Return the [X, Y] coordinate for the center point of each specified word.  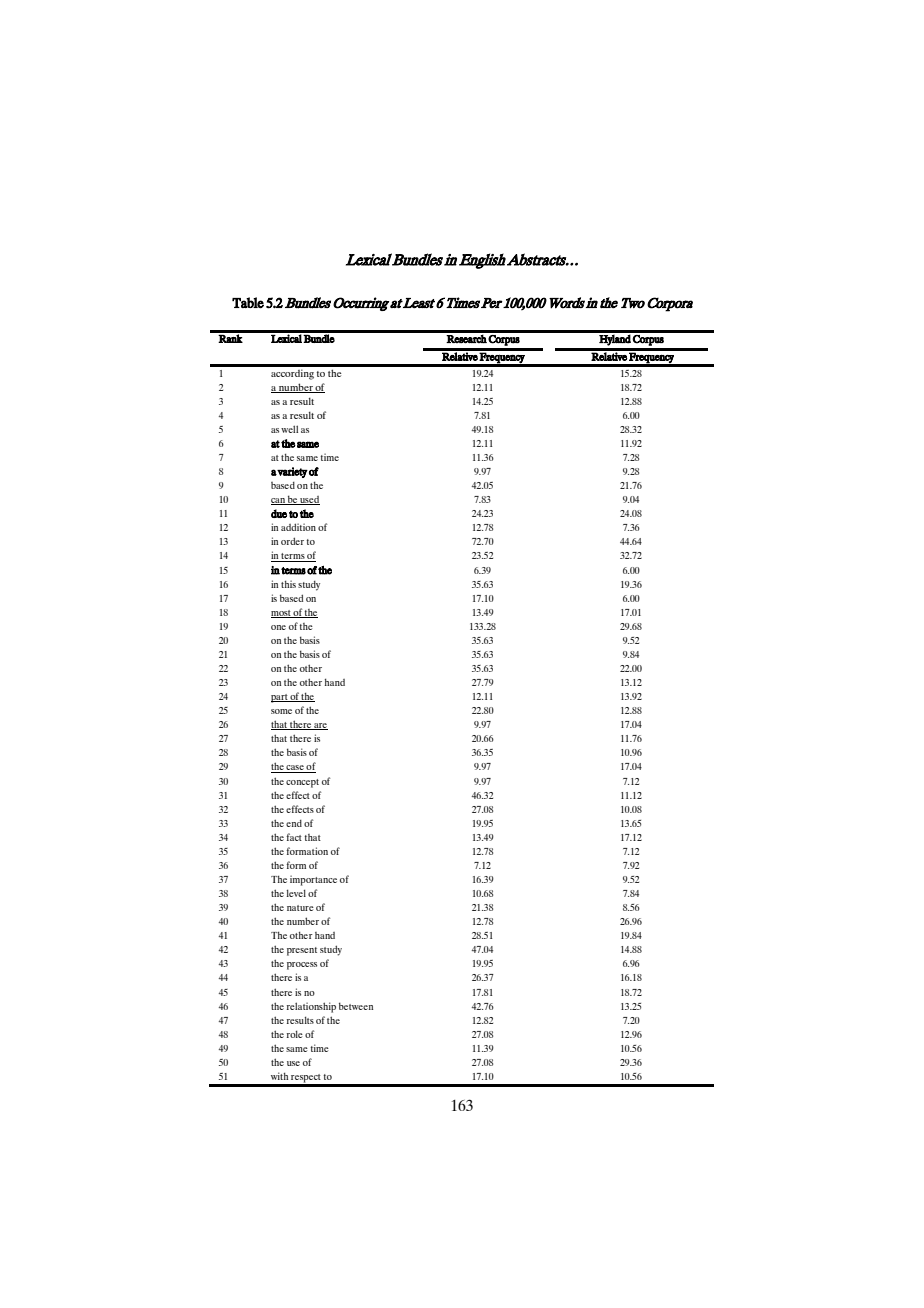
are [320, 726]
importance [313, 880]
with [279, 1076]
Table [248, 303]
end [294, 823]
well [289, 429]
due [279, 513]
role [295, 1034]
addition [298, 527]
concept [302, 783]
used [309, 500]
